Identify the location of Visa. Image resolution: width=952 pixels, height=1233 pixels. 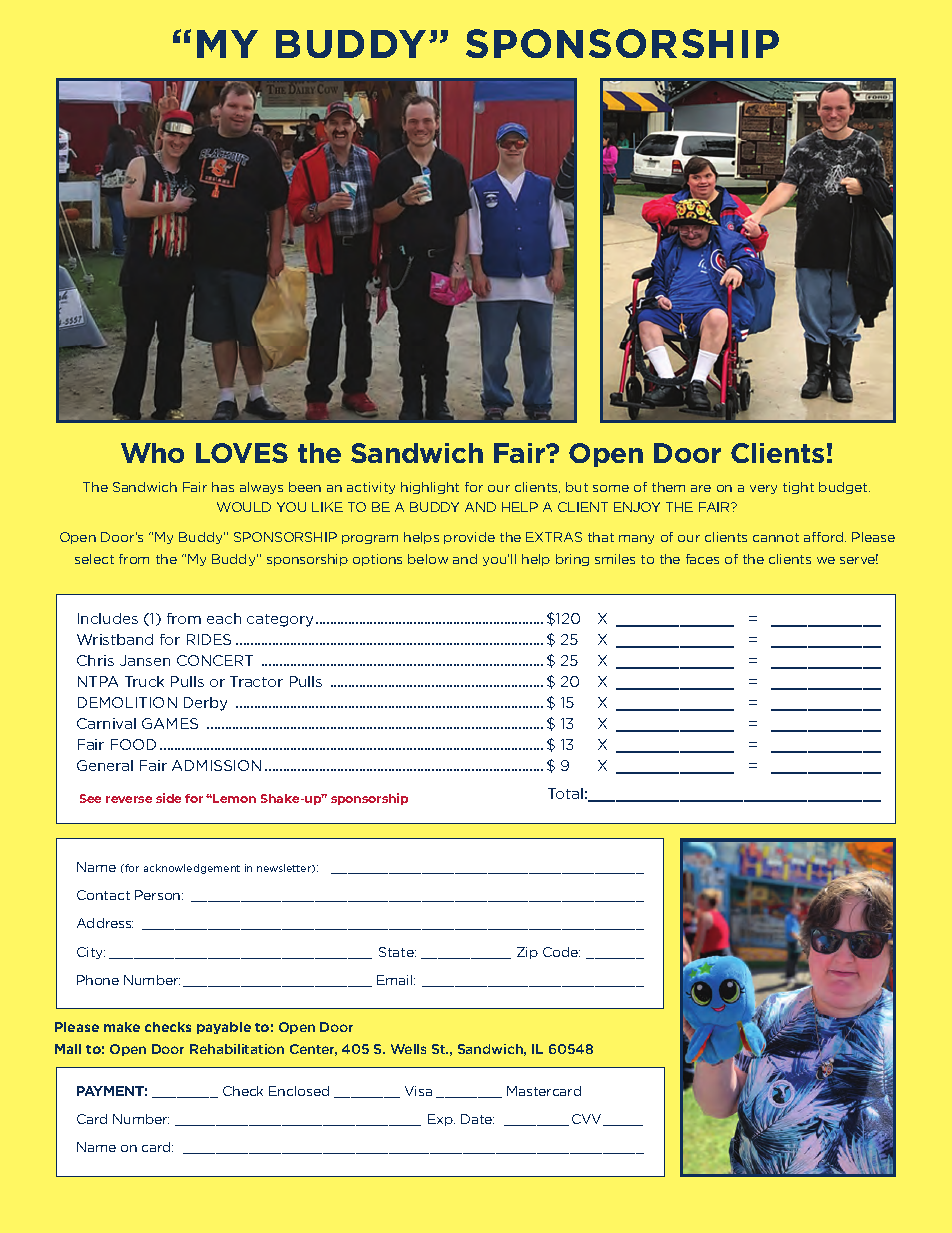
(418, 1091).
